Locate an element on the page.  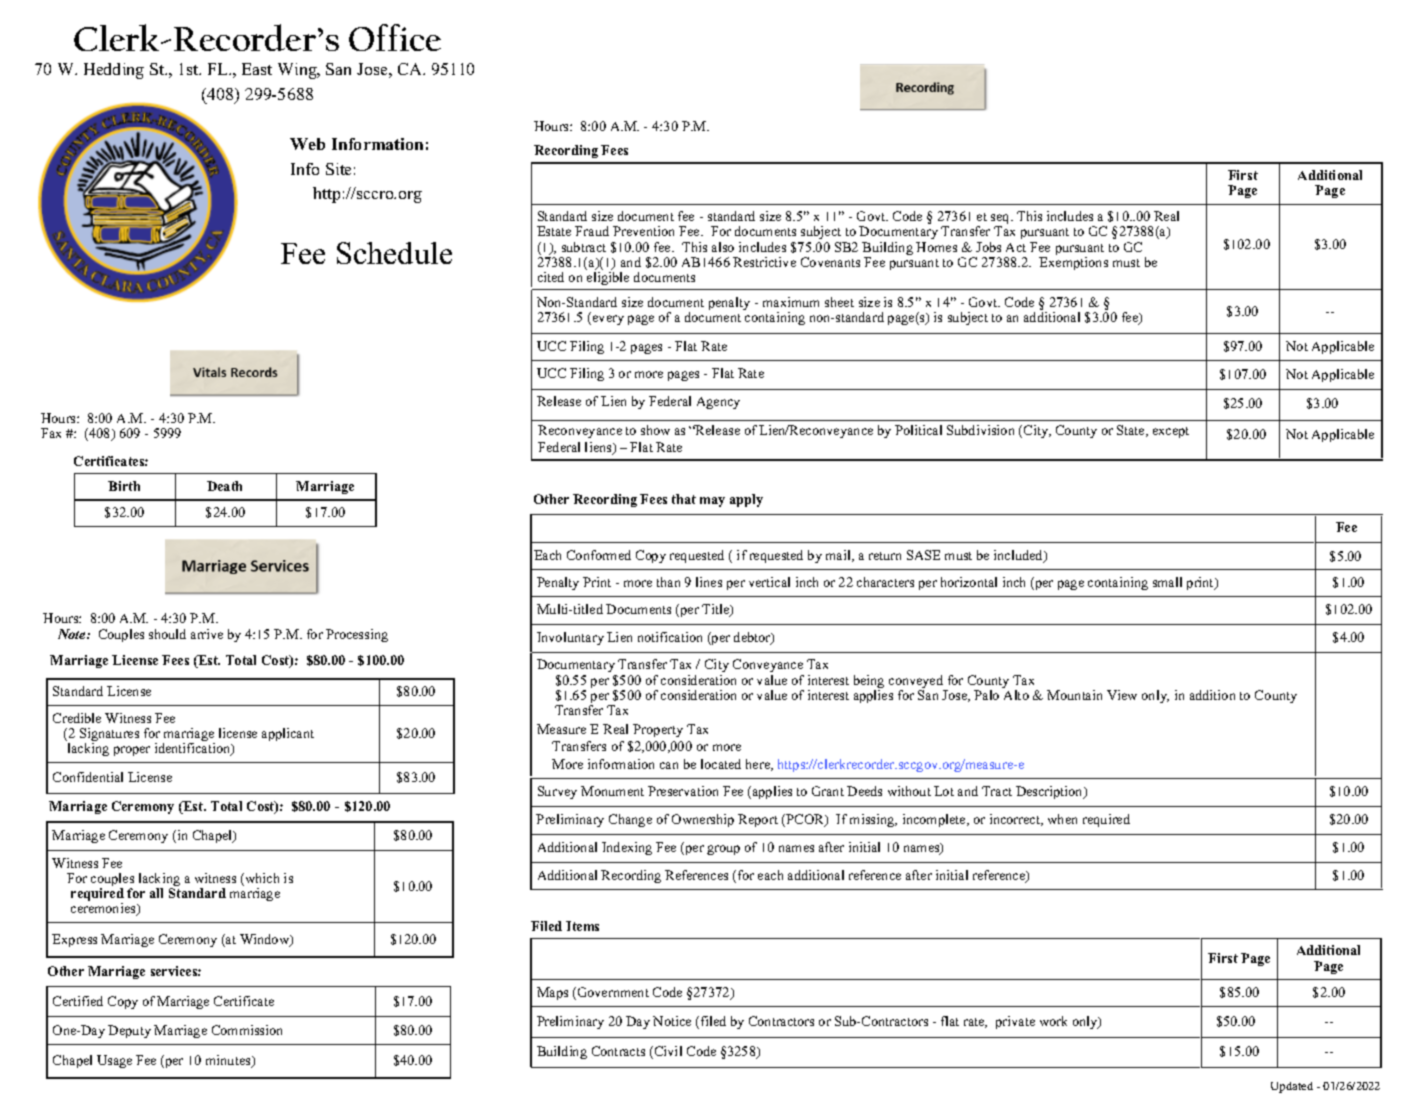
Confidential is located at coordinates (88, 777).
